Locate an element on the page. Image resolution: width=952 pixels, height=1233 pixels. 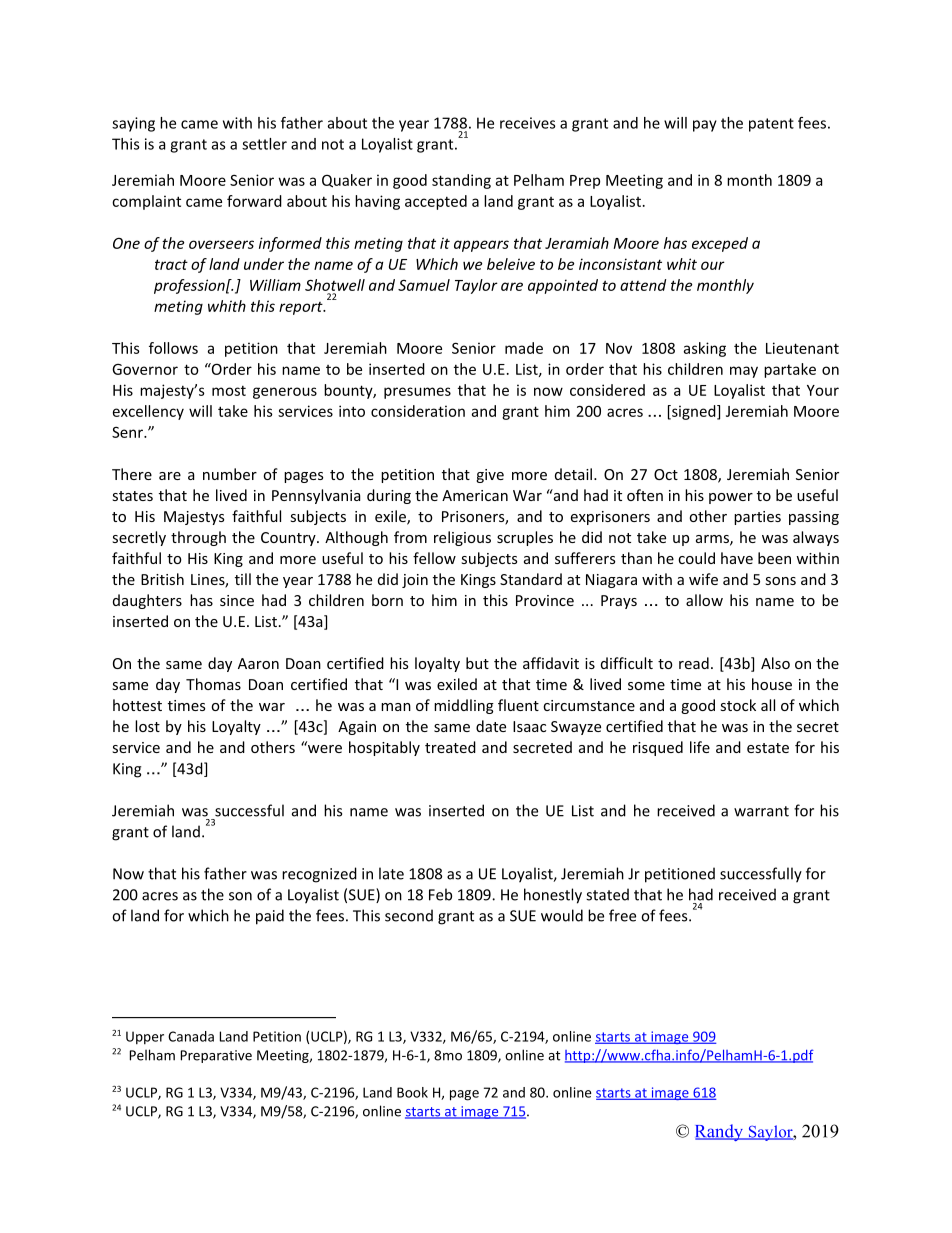
allow is located at coordinates (704, 600).
